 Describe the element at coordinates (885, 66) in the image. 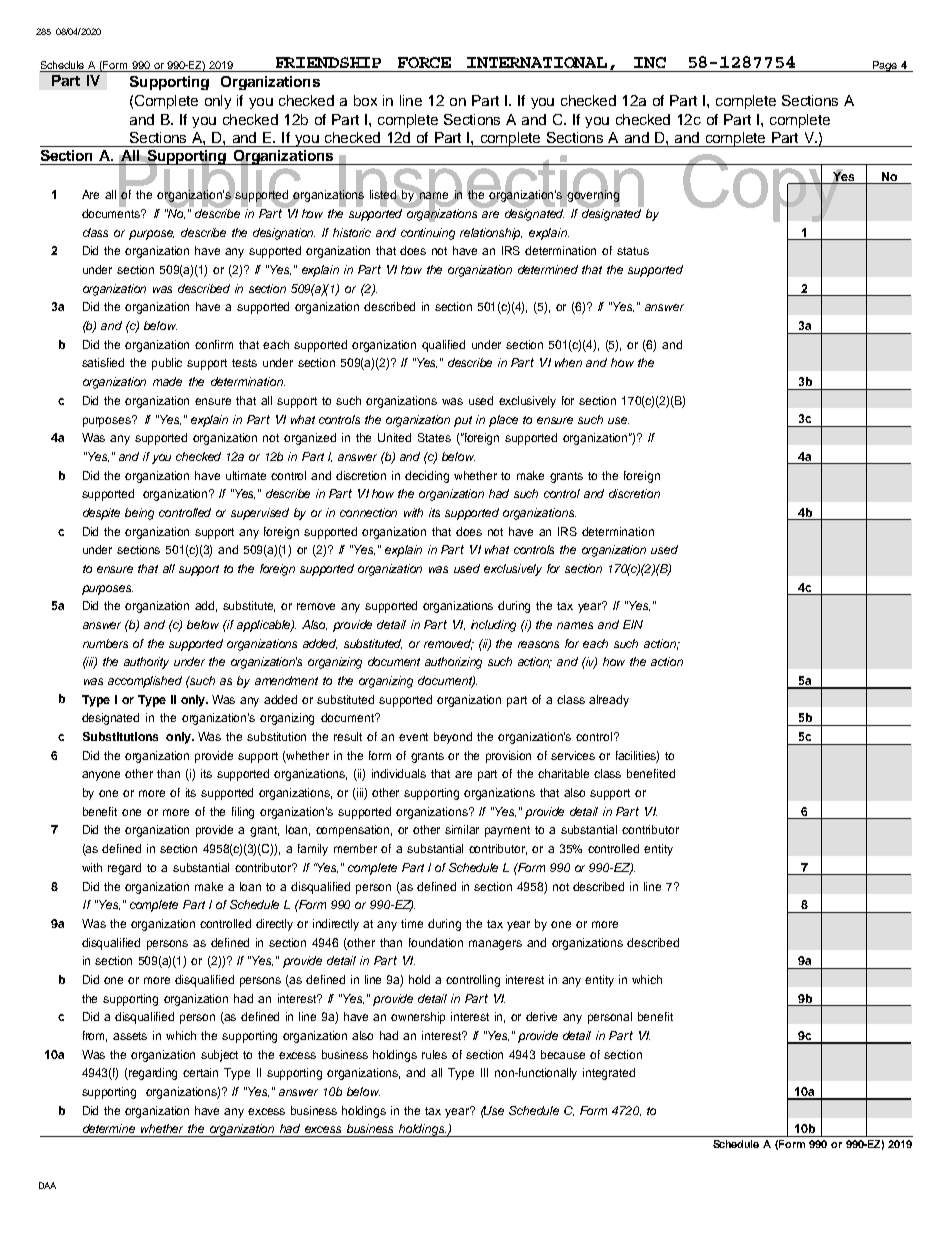

I see `Page` at that location.
